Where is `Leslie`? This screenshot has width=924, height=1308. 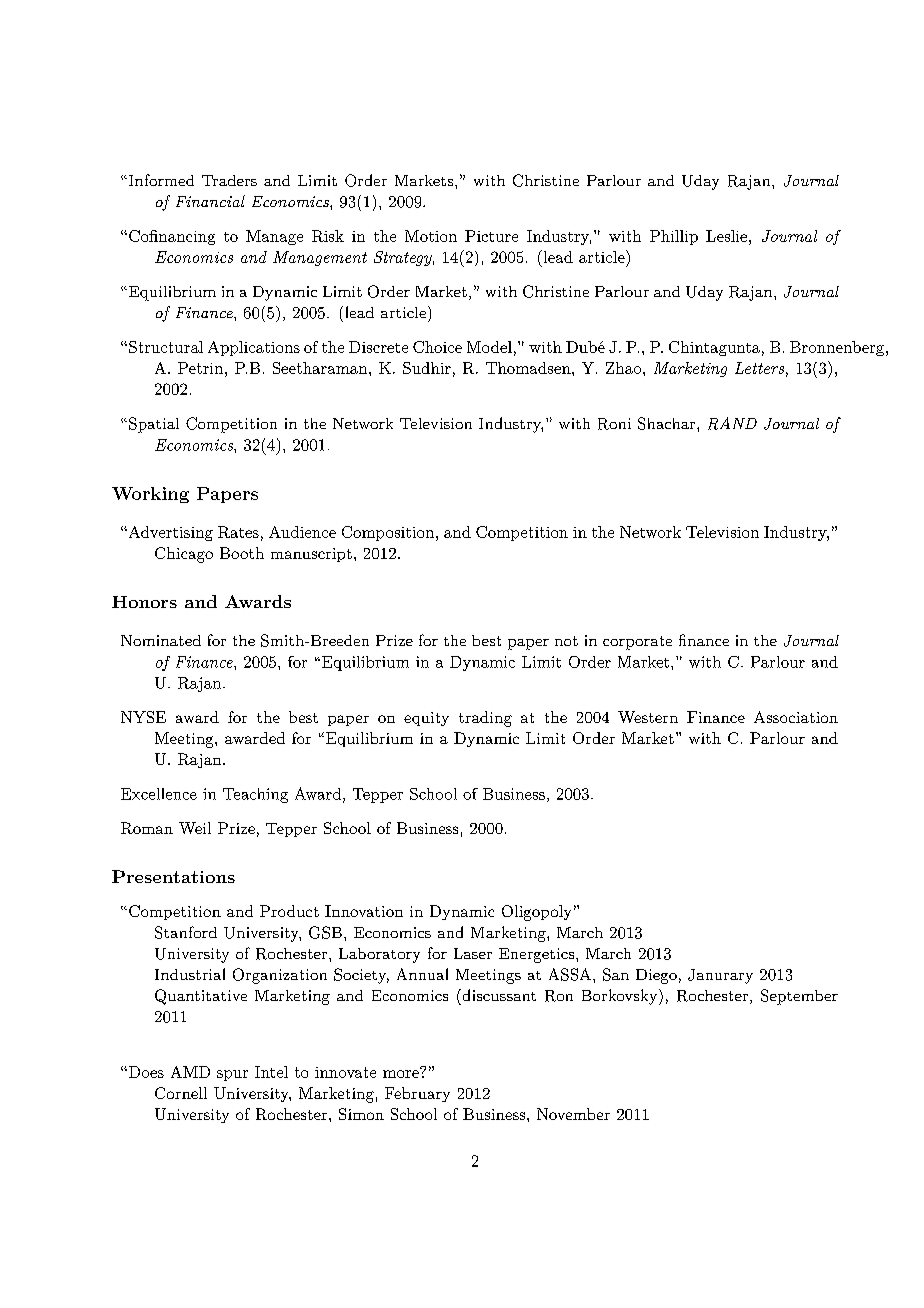 Leslie is located at coordinates (726, 236).
